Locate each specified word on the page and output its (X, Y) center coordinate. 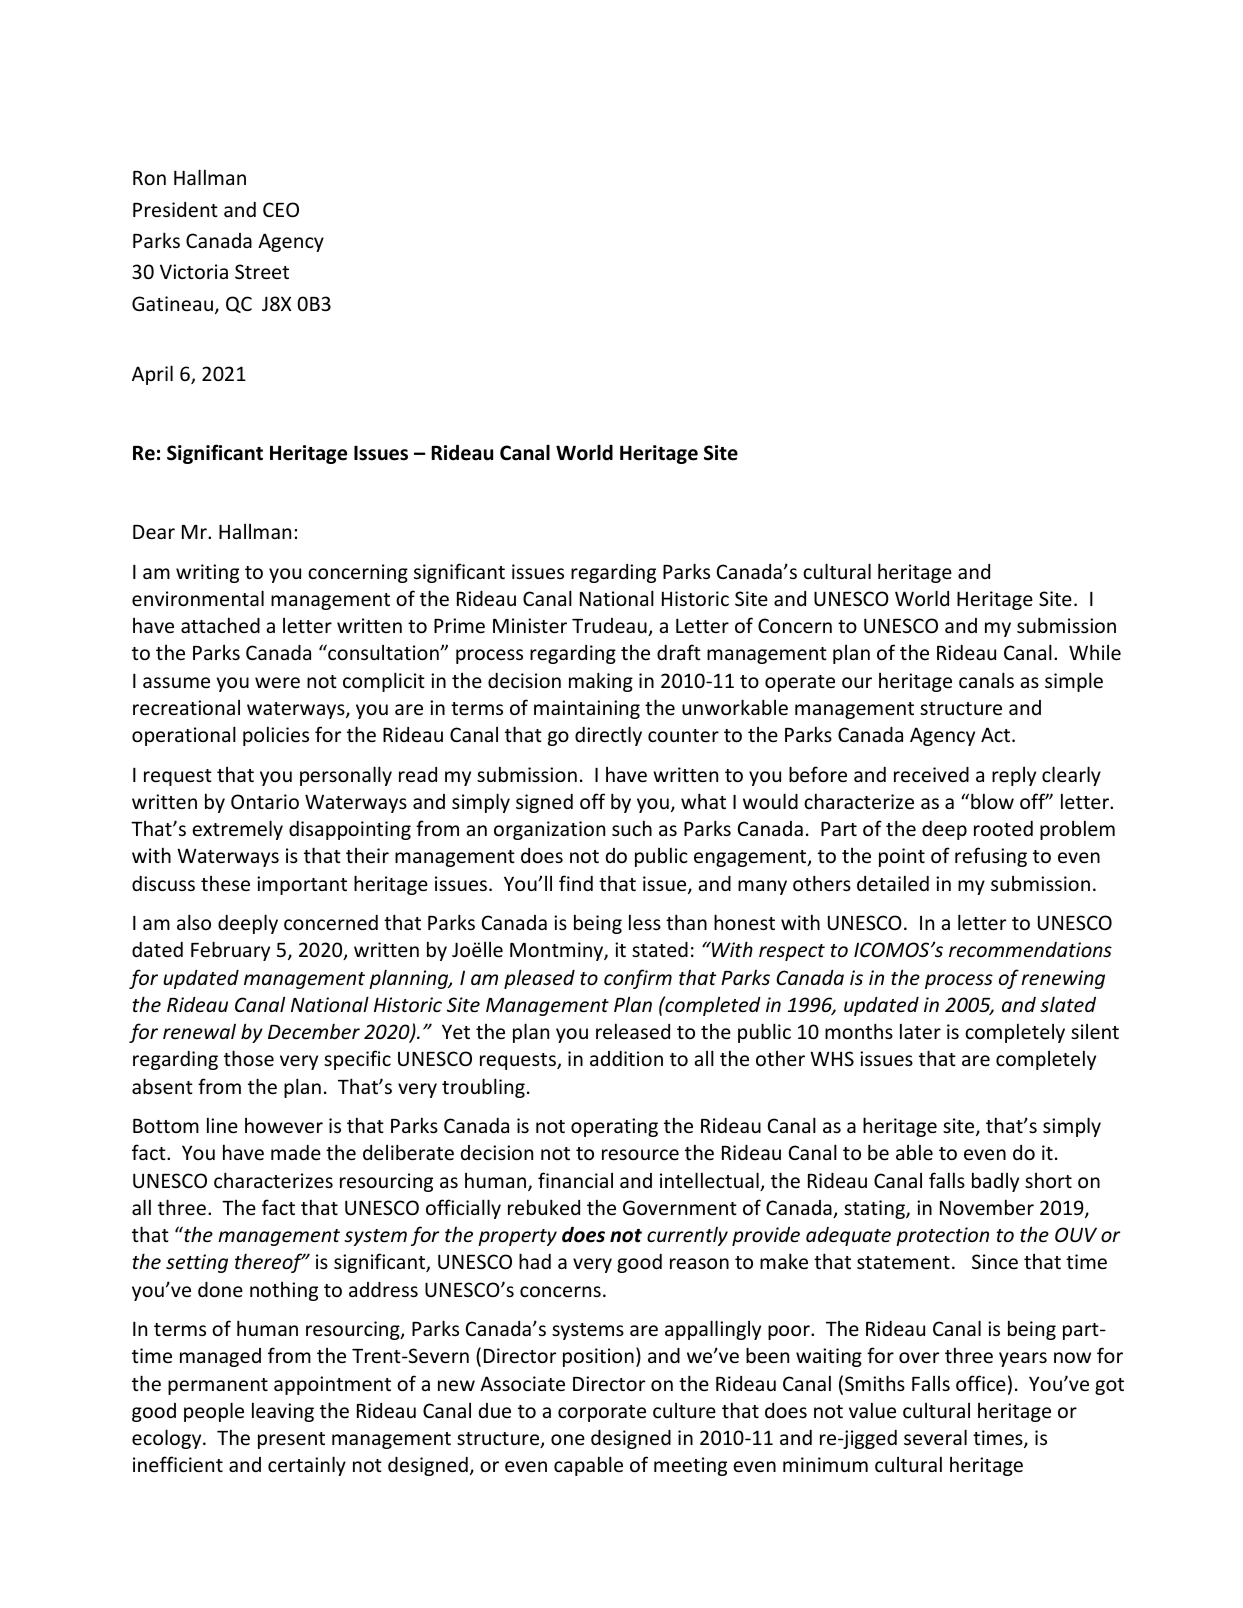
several (935, 1437)
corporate (602, 1413)
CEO (281, 209)
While (1095, 652)
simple (1074, 682)
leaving (283, 1412)
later (920, 1031)
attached (220, 625)
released (633, 1031)
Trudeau (610, 627)
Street (262, 271)
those (249, 1058)
